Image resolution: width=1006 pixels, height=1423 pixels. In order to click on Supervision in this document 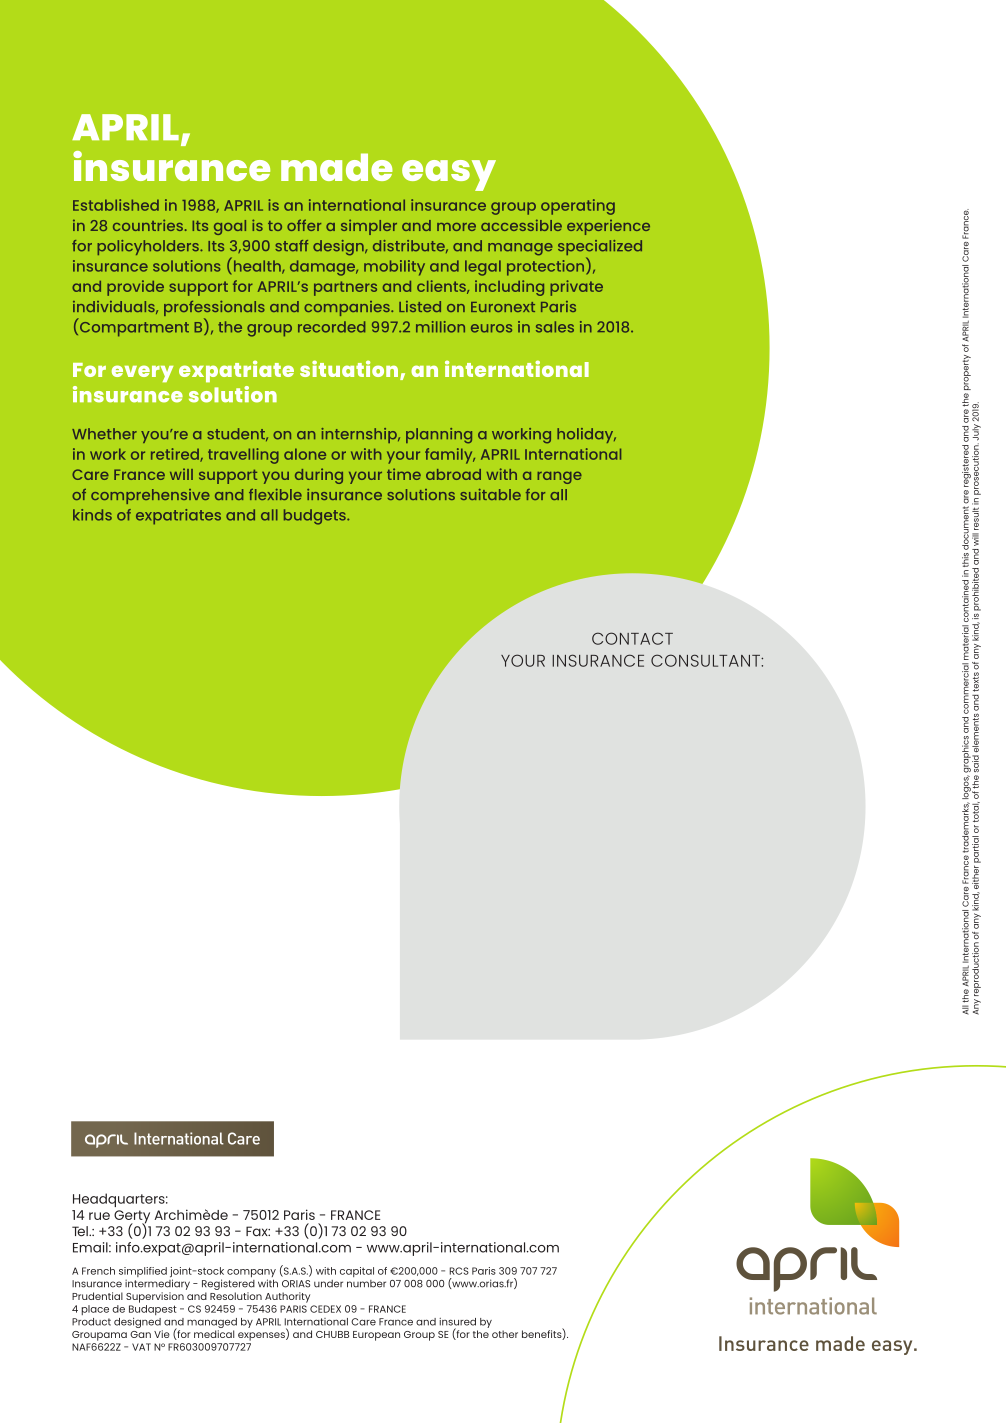, I will do `click(155, 1297)`.
